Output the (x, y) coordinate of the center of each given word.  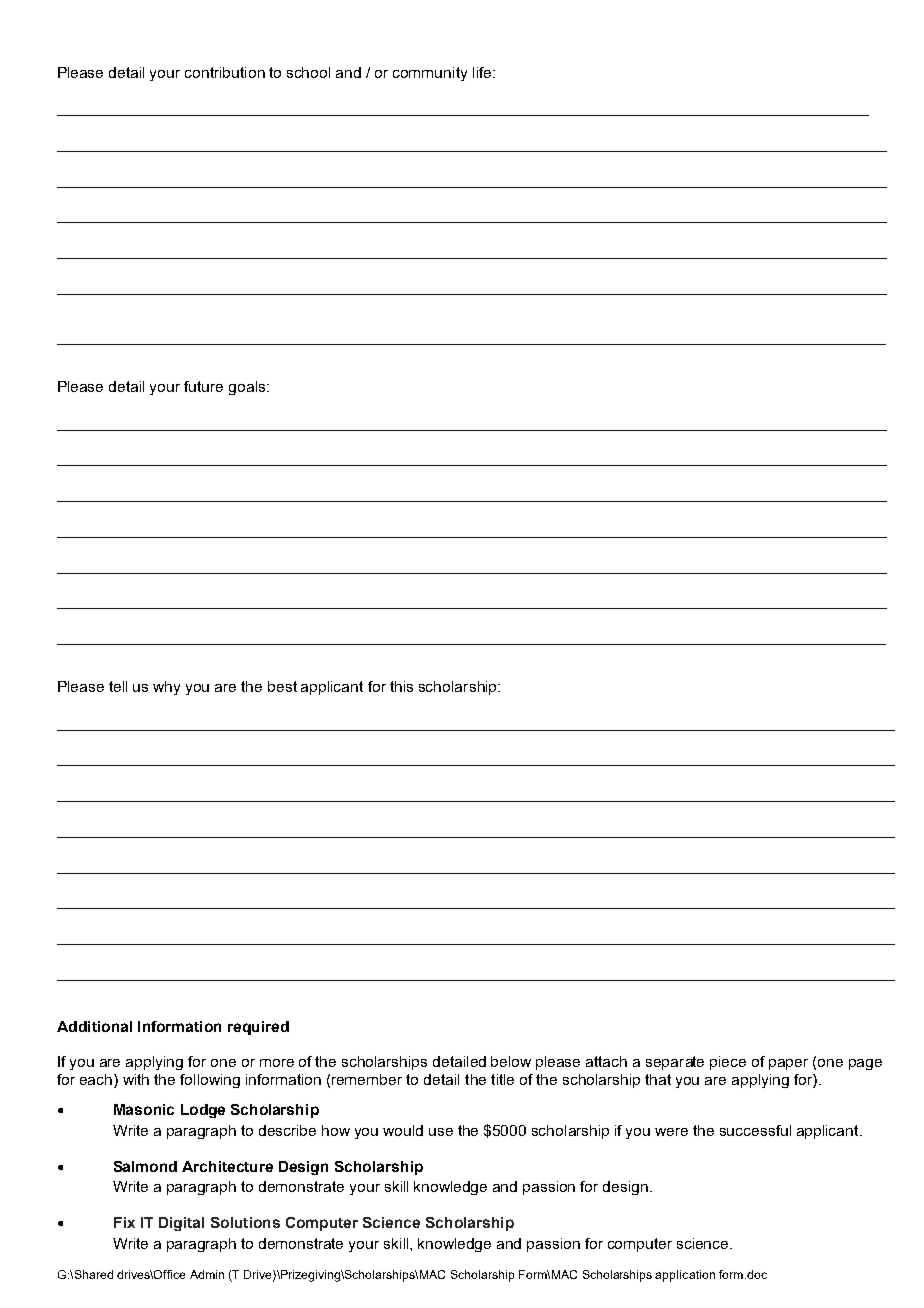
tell (118, 686)
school (308, 72)
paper (788, 1064)
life (483, 72)
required (258, 1028)
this (401, 686)
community (430, 74)
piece (728, 1063)
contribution (225, 72)
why (166, 688)
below (511, 1061)
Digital (181, 1224)
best (282, 686)
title (502, 1079)
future (203, 386)
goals (248, 388)
